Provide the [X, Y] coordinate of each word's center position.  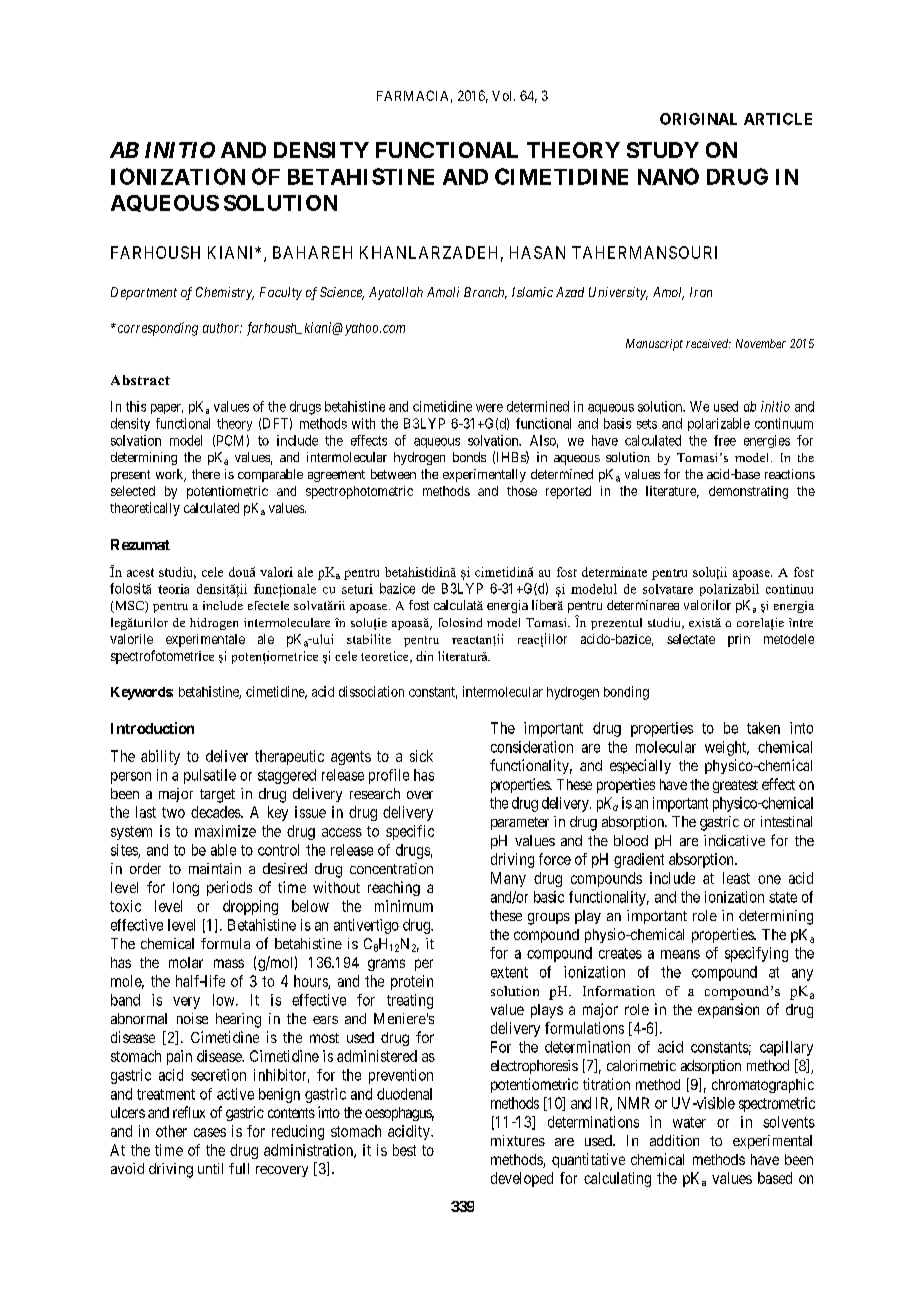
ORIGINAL [698, 119]
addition [674, 1140]
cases [210, 1132]
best [404, 1150]
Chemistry [225, 293]
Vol [503, 96]
